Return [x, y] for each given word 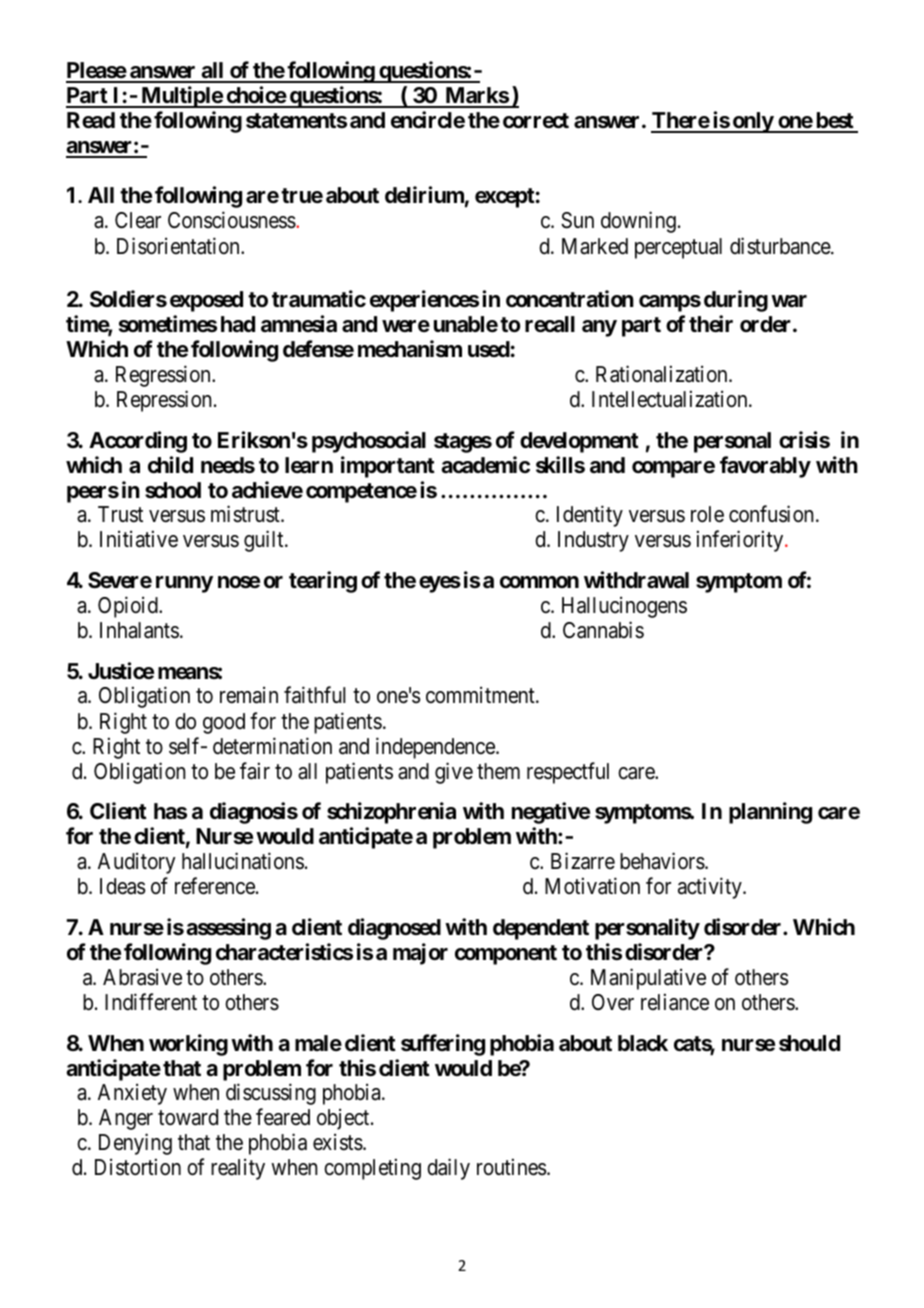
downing [638, 222]
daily [448, 1169]
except [505, 198]
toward [188, 1117]
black [643, 1043]
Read [91, 120]
